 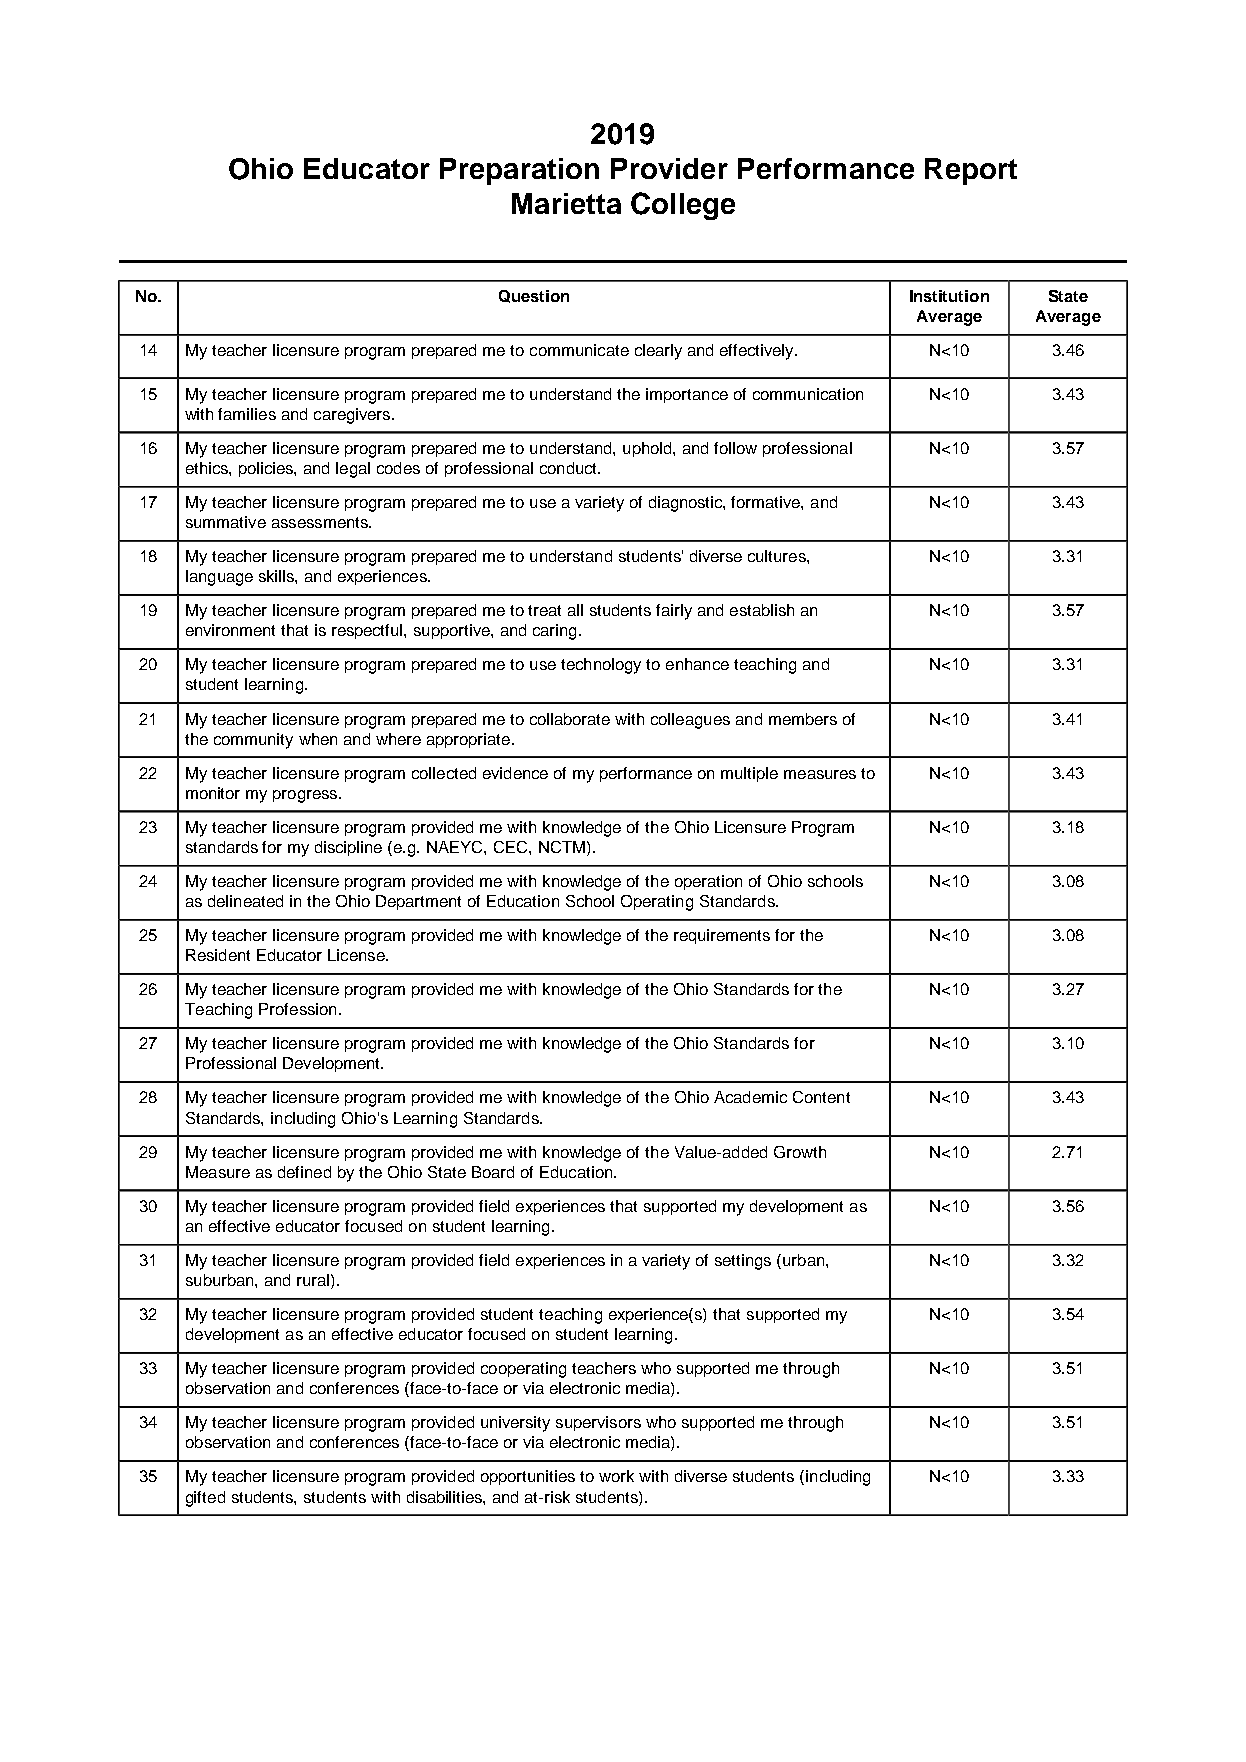 What do you see at coordinates (318, 739) in the page?
I see `when` at bounding box center [318, 739].
